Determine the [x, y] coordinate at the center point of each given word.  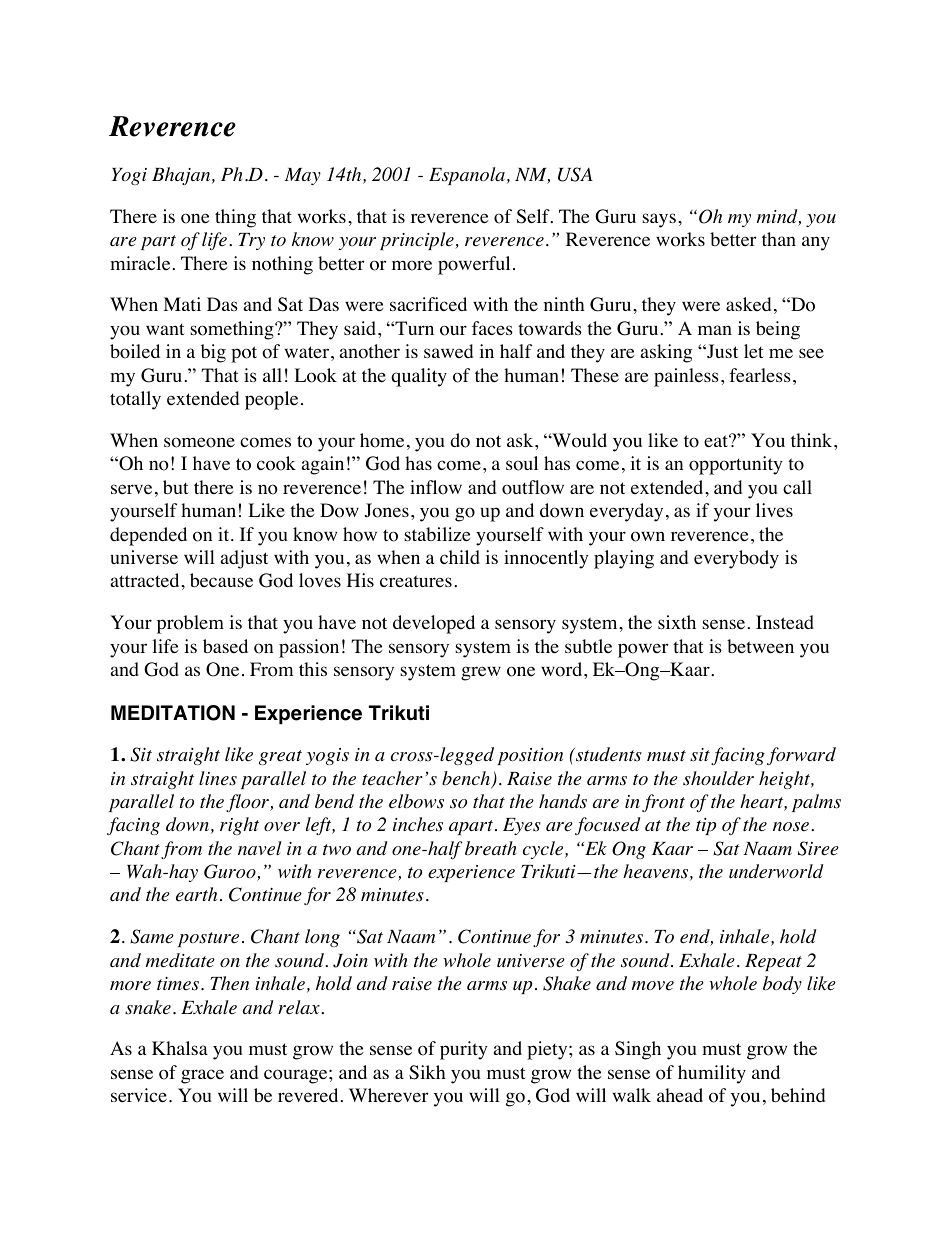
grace [202, 1076]
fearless [760, 375]
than [779, 239]
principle [418, 241]
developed [434, 624]
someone [199, 442]
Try [251, 241]
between [760, 646]
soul [522, 463]
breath [491, 848]
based [225, 646]
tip [706, 826]
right [239, 826]
